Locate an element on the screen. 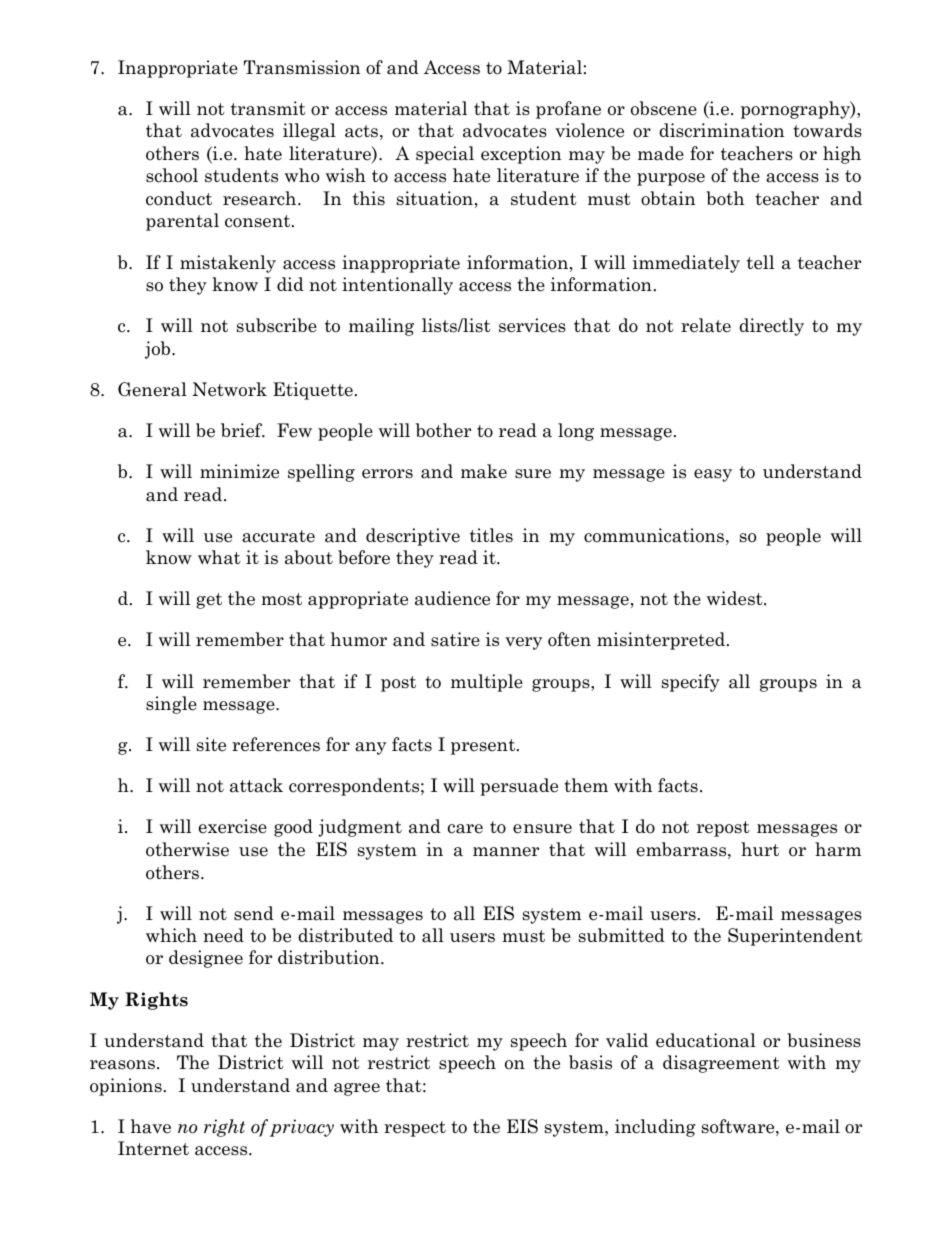 The width and height of the screenshot is (952, 1233). widest is located at coordinates (736, 598).
